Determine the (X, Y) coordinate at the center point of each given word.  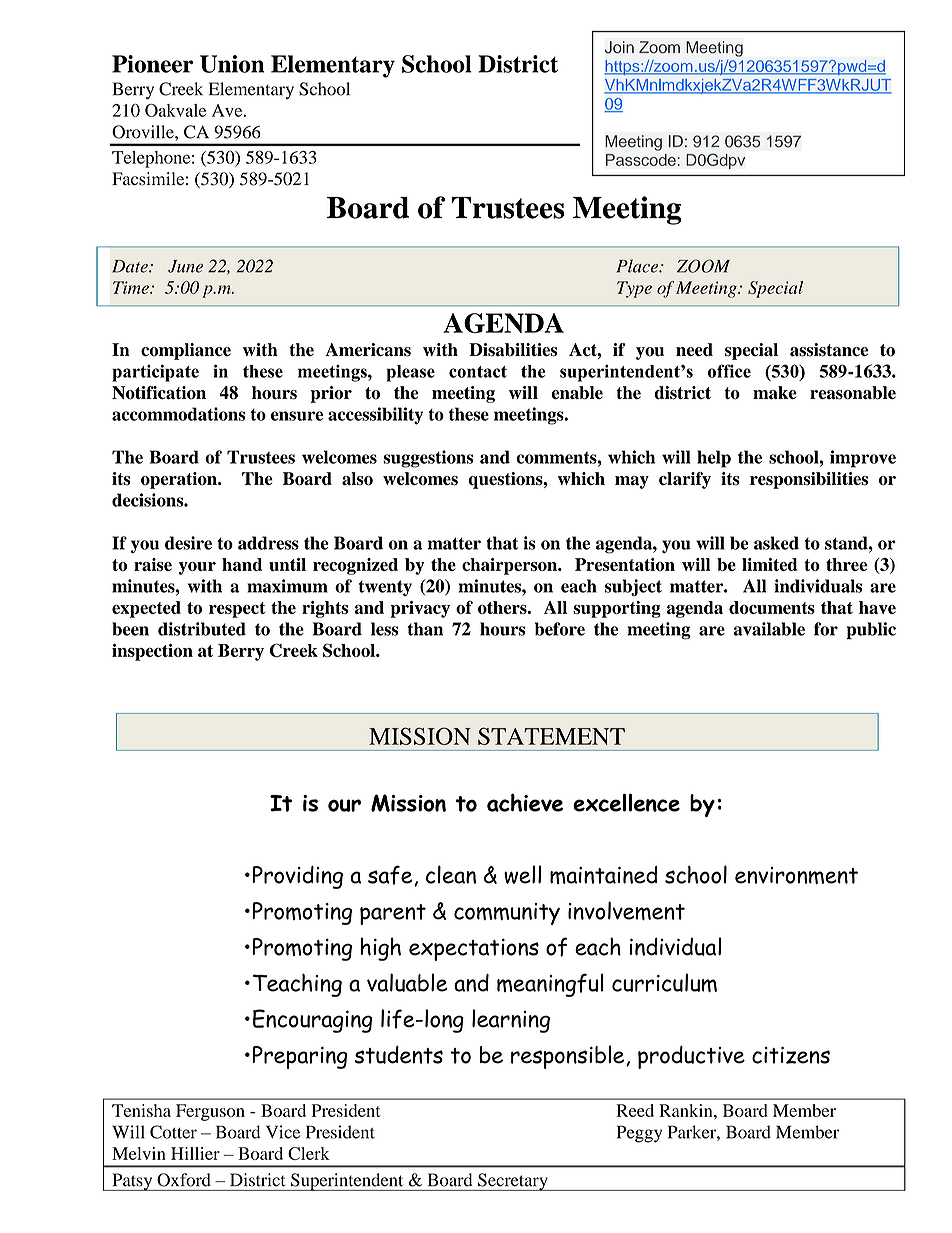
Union (232, 64)
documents (772, 607)
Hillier (195, 1153)
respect (237, 610)
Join (619, 47)
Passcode (641, 160)
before (560, 629)
